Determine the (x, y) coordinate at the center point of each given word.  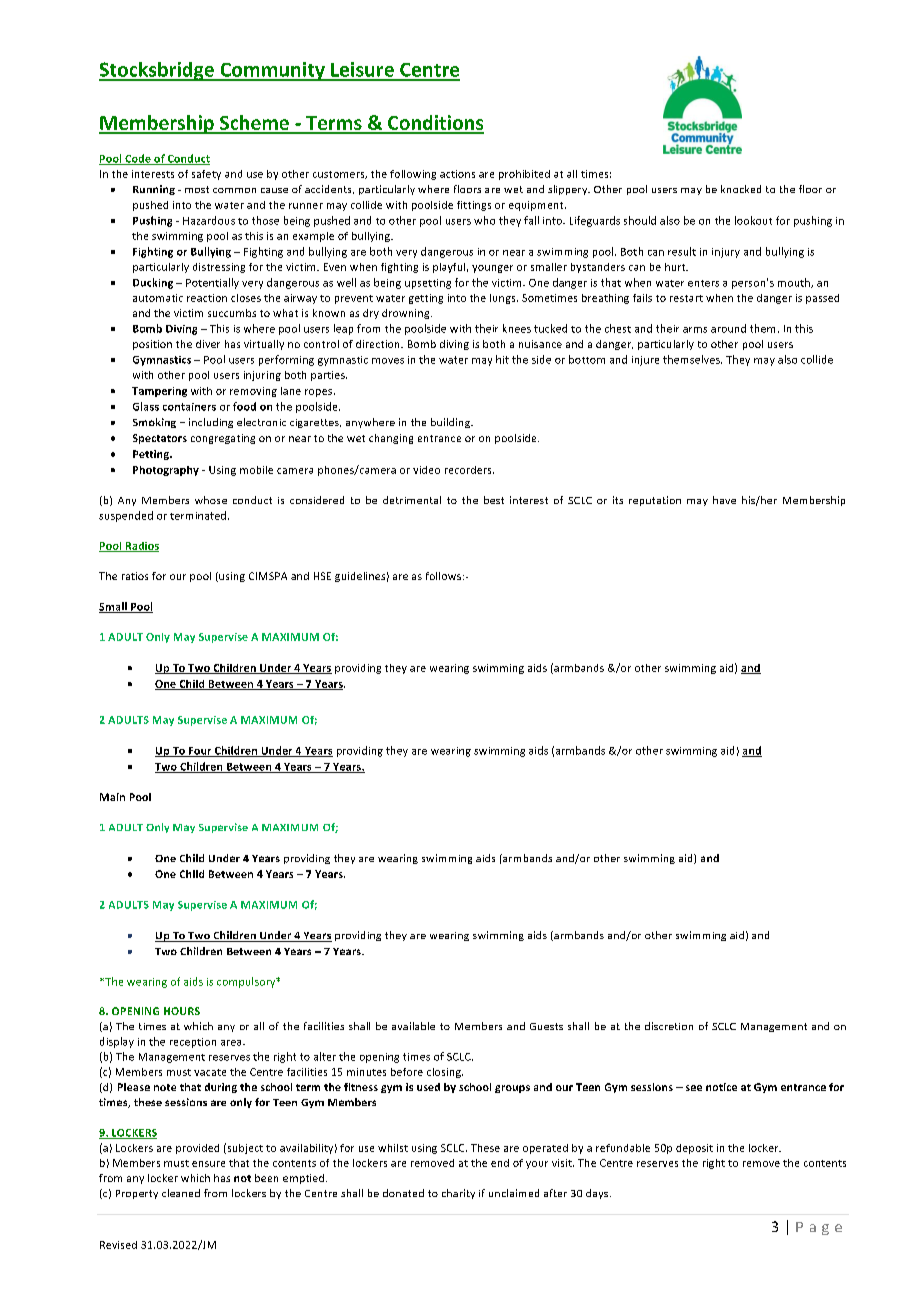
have (724, 500)
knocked (741, 189)
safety (206, 175)
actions (457, 174)
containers (189, 407)
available (413, 1026)
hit (502, 359)
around (728, 328)
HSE (322, 576)
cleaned (181, 1193)
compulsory (247, 982)
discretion (669, 1026)
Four (200, 752)
